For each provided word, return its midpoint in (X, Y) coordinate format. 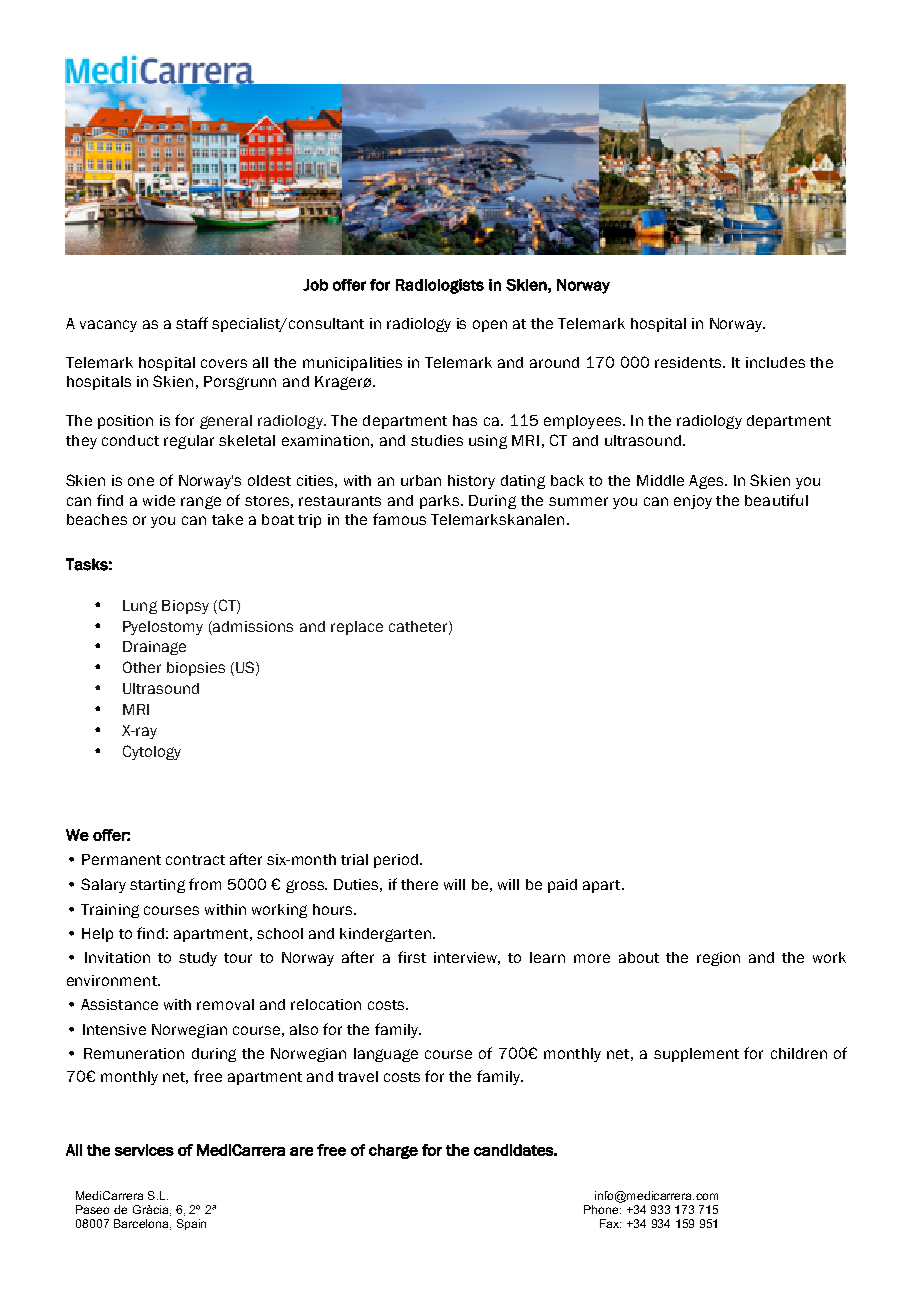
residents (689, 362)
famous (399, 519)
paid (562, 886)
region (718, 959)
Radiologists (440, 286)
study (198, 959)
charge (393, 1151)
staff (192, 323)
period (396, 861)
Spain (191, 1224)
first (412, 957)
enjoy (693, 502)
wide (159, 500)
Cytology (152, 752)
